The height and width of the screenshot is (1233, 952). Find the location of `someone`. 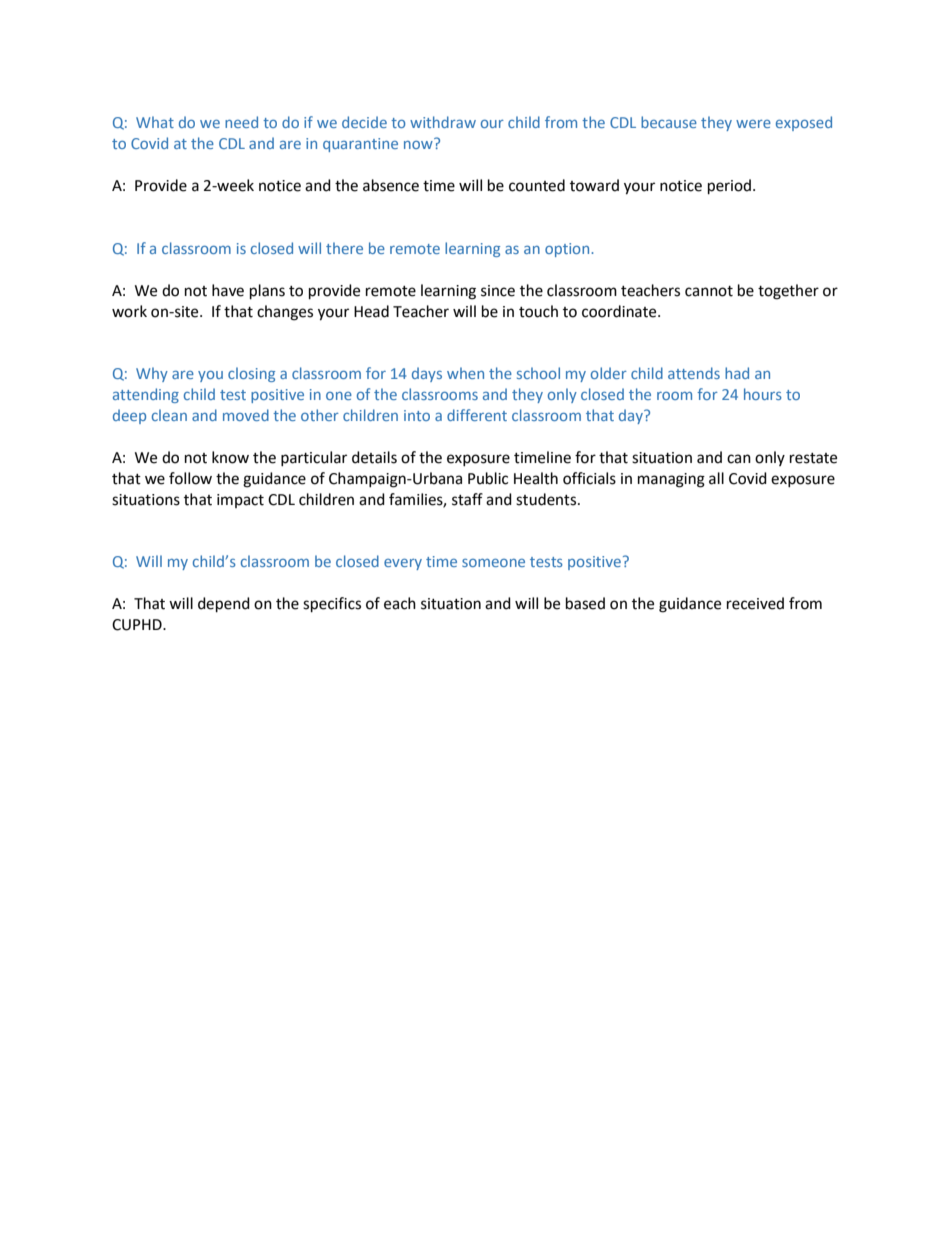

someone is located at coordinates (493, 563).
